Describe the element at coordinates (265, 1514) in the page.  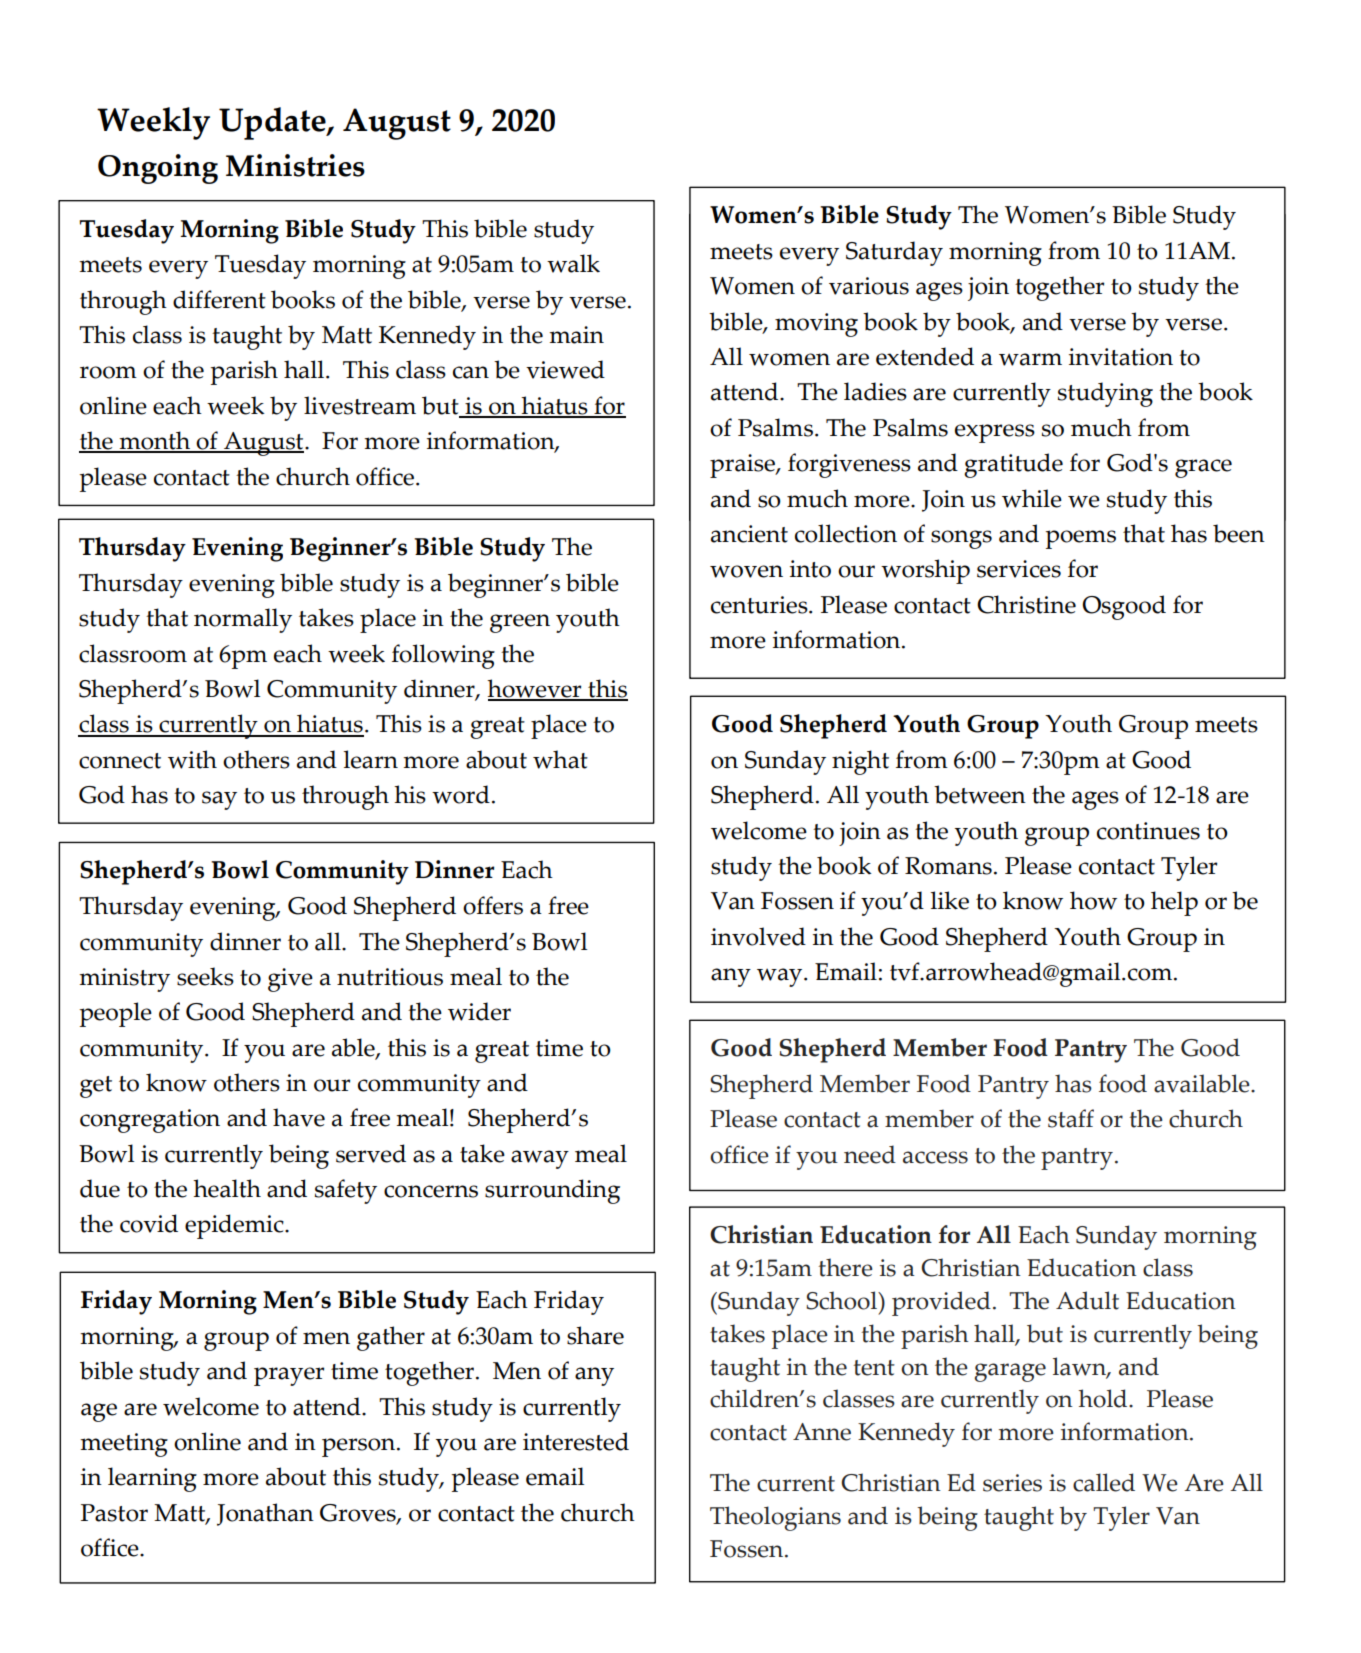
I see `Jonathan` at that location.
